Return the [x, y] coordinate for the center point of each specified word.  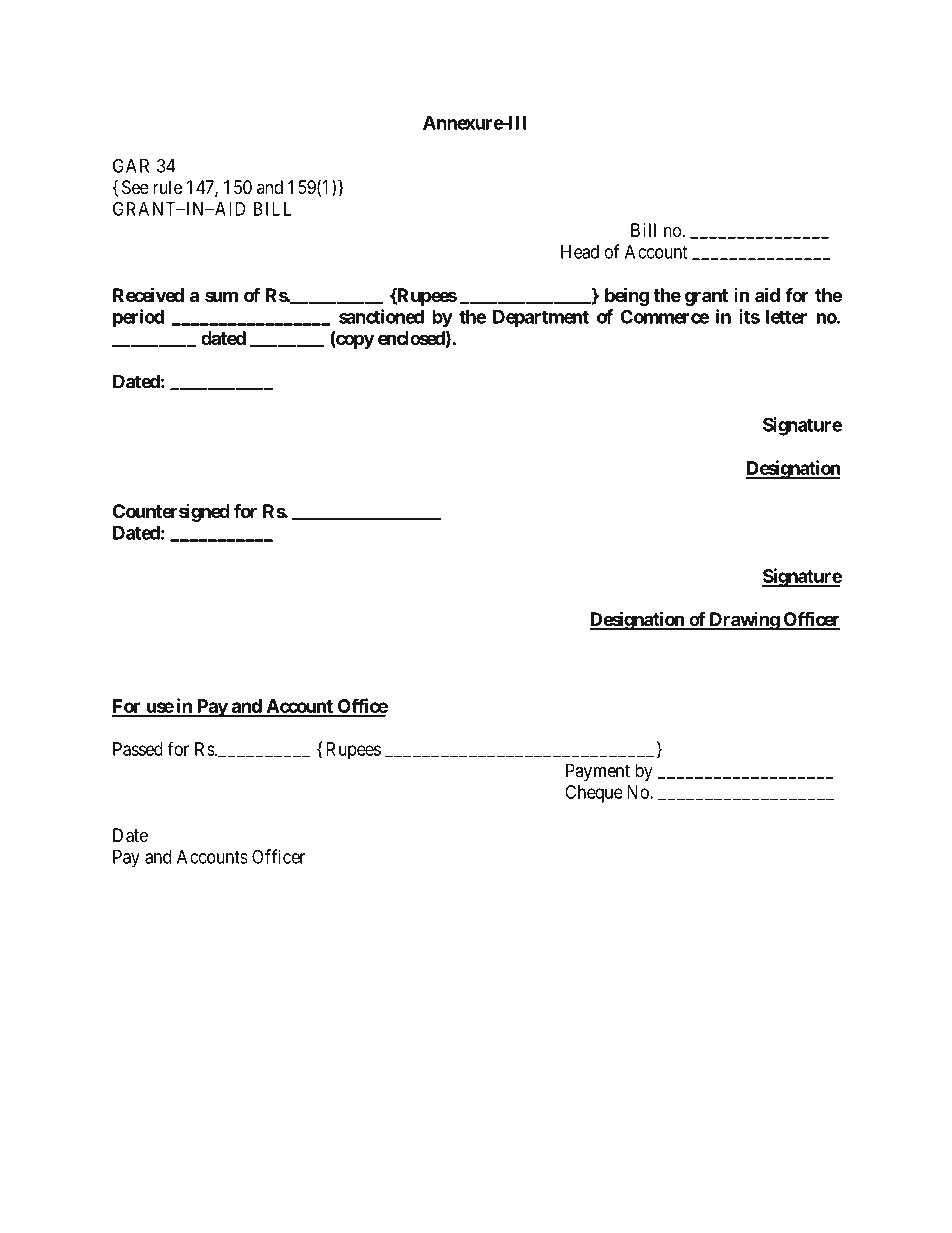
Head [580, 252]
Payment [598, 772]
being [627, 296]
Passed [138, 749]
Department [541, 318]
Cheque [594, 794]
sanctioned [381, 316]
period [138, 318]
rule [167, 187]
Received [148, 294]
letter [786, 317]
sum [221, 296]
